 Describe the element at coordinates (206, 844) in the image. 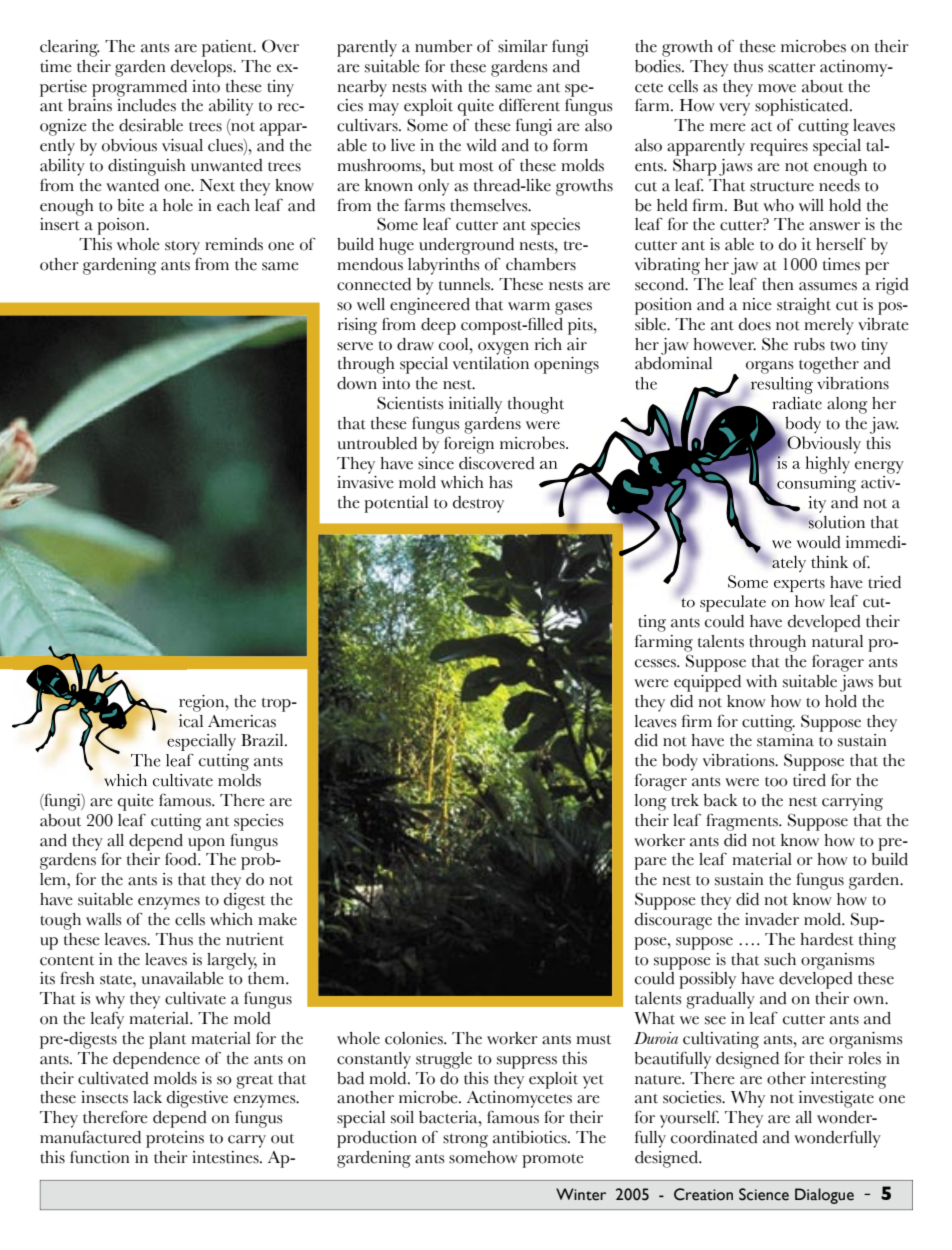

I see `upon` at that location.
